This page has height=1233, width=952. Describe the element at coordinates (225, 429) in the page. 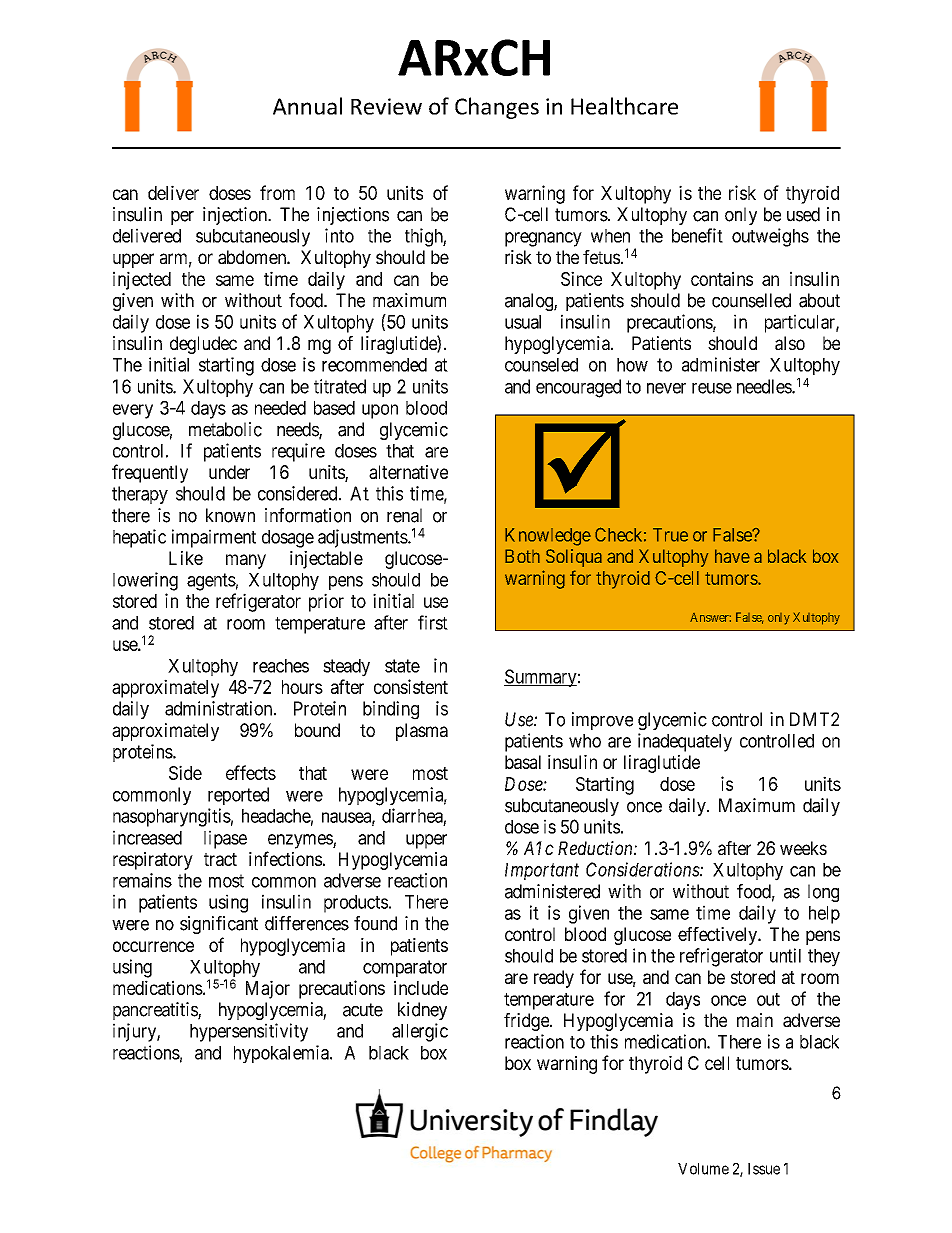

I see `metabolic` at that location.
